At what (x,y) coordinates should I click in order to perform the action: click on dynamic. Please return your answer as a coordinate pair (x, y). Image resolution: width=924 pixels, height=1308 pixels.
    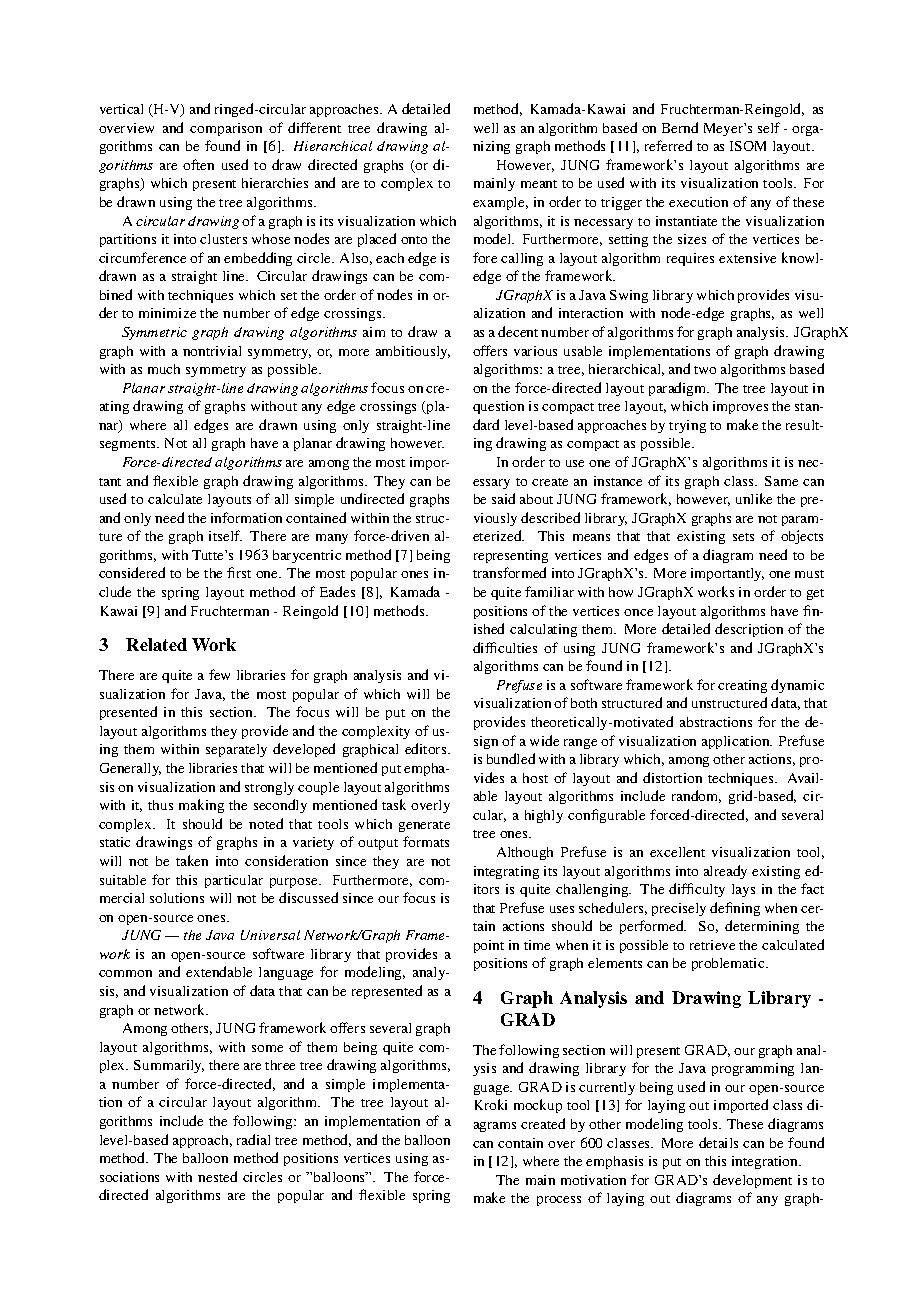
    Looking at the image, I should click on (797, 686).
